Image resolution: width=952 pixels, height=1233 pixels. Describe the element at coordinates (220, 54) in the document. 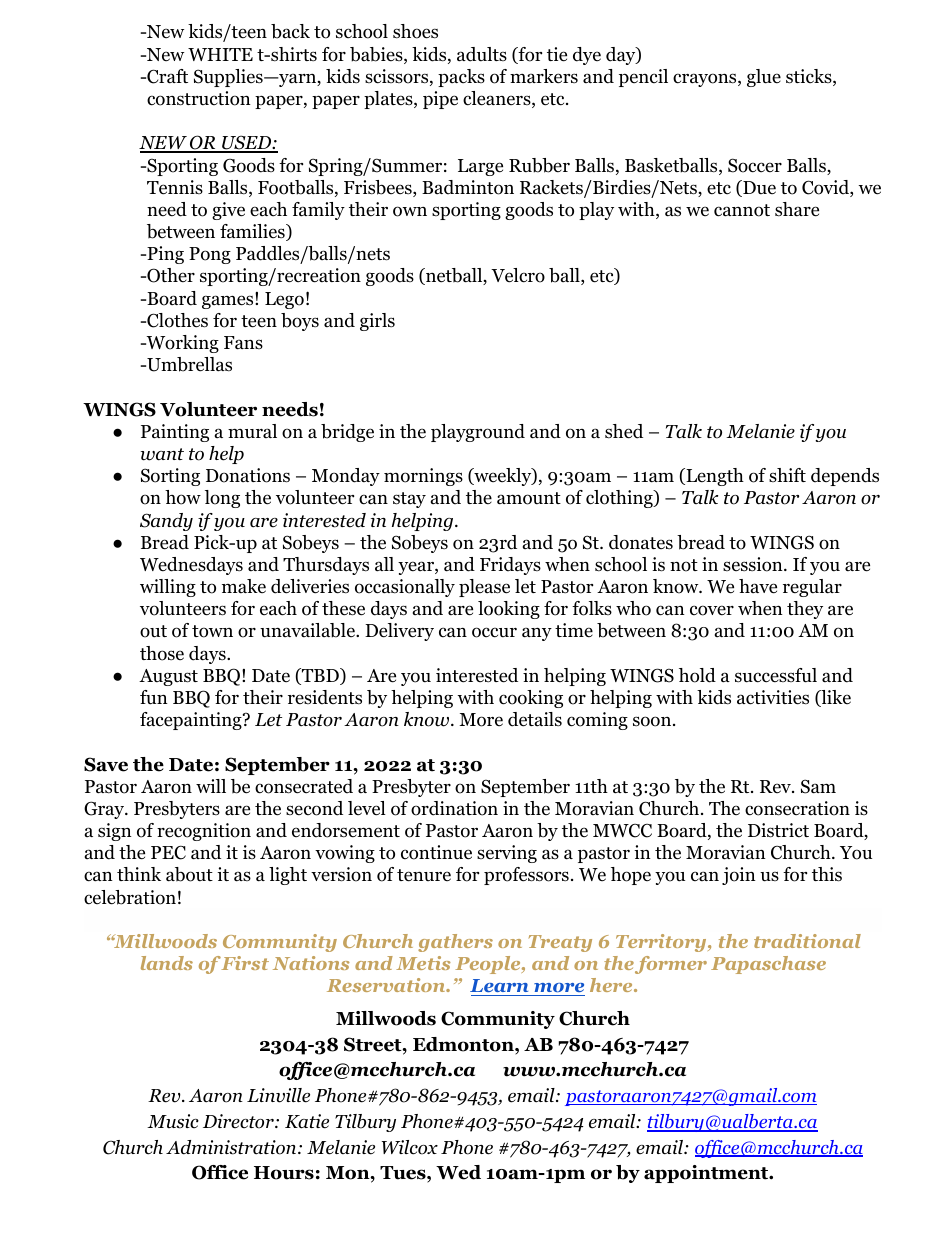

I see `WHITE` at that location.
